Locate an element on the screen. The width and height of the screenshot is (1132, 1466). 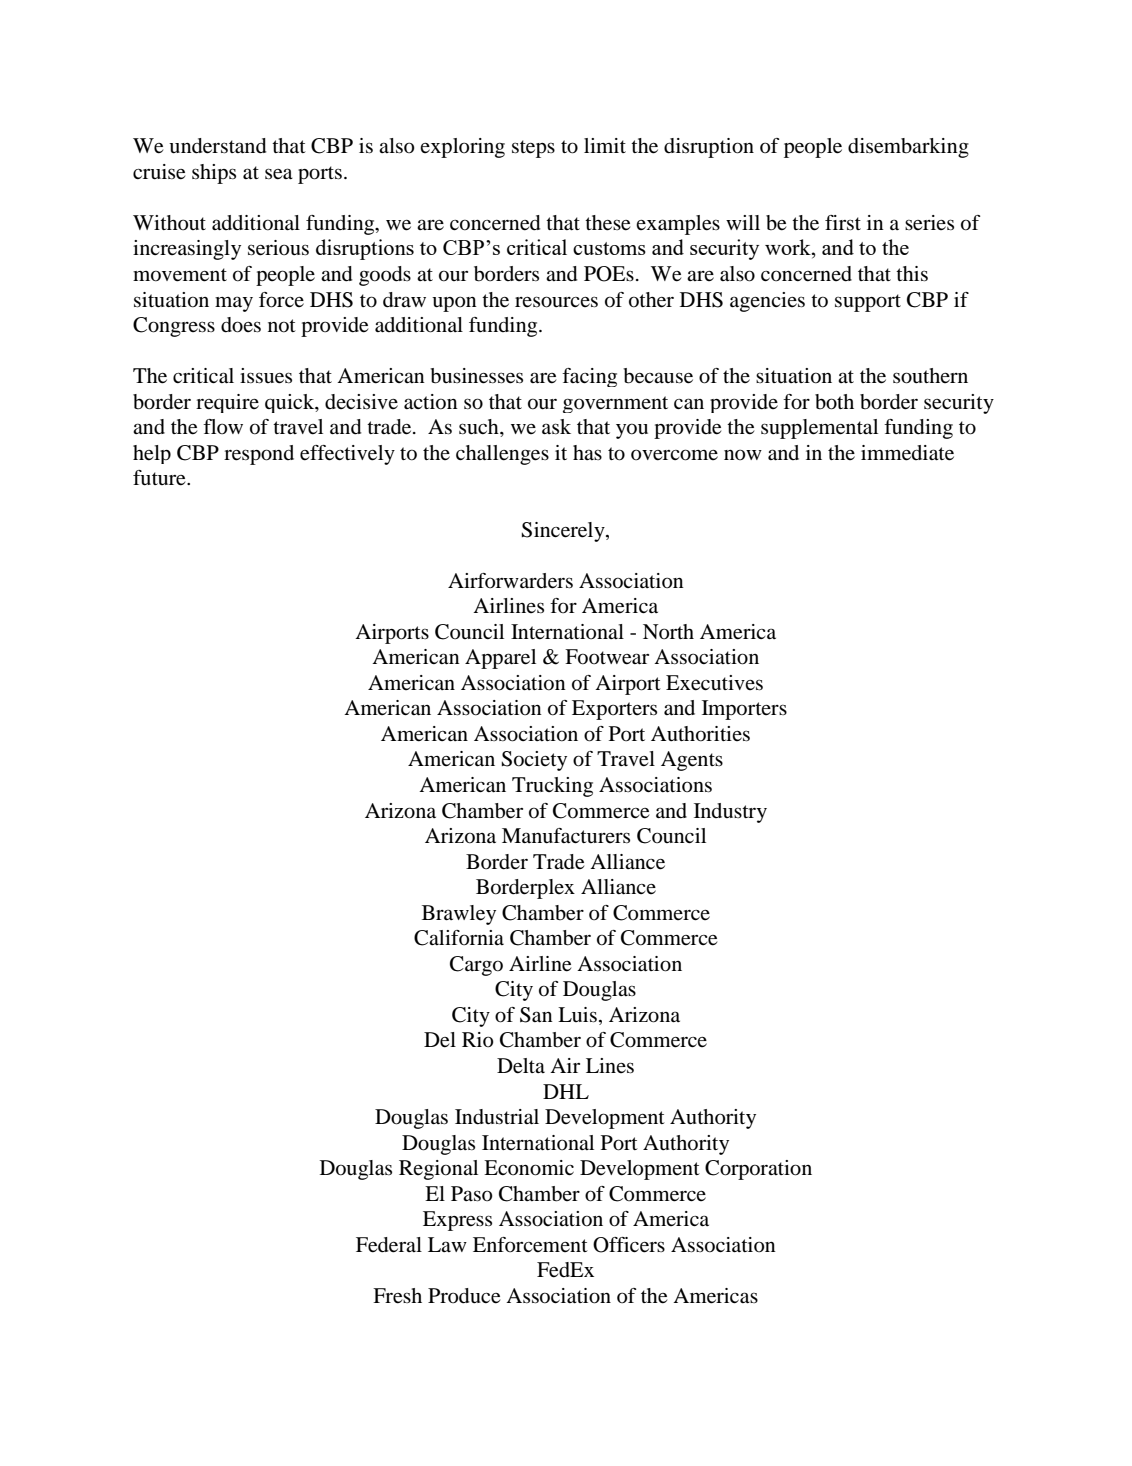
Produce is located at coordinates (464, 1296).
